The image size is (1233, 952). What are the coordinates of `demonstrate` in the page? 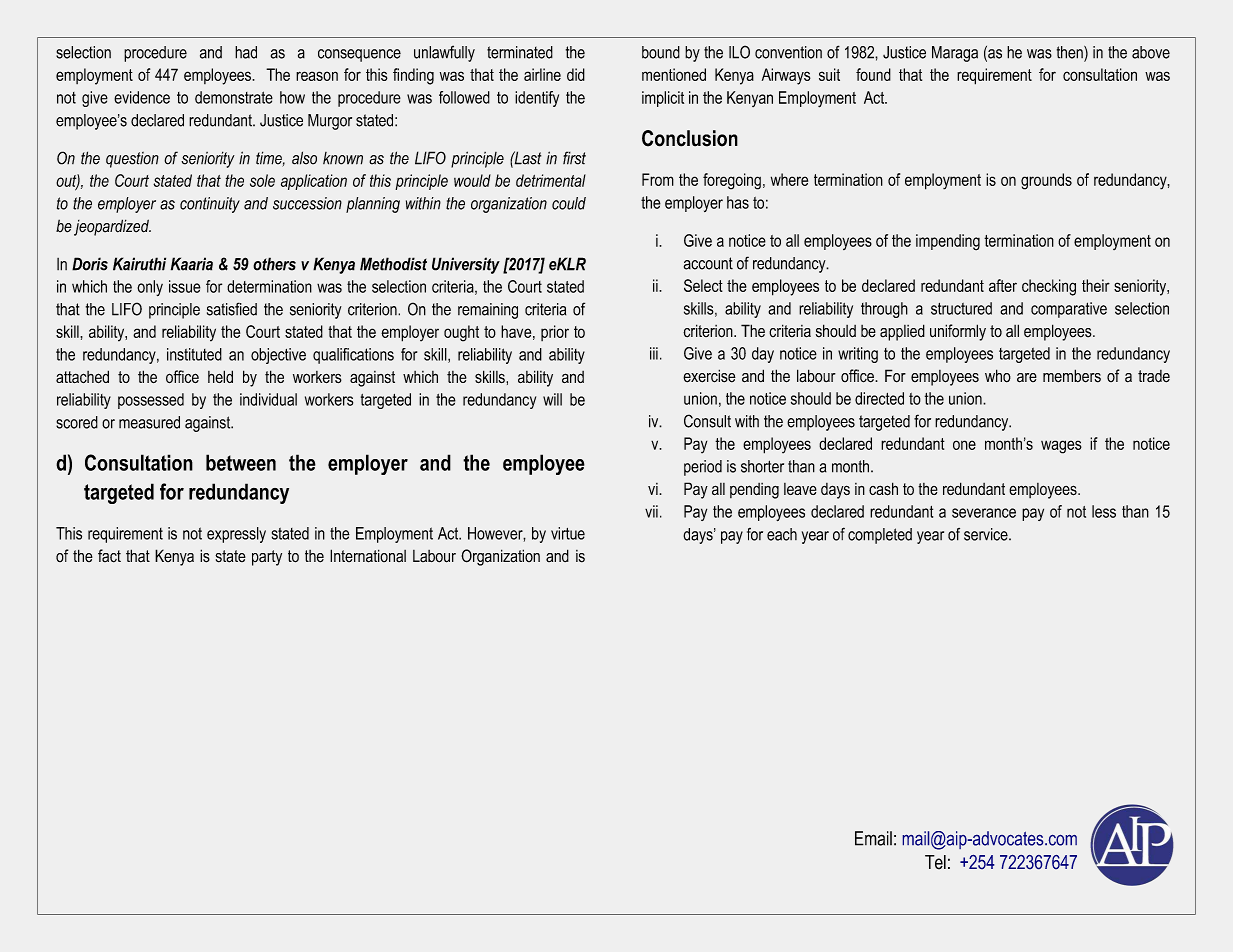 It's located at (234, 97).
